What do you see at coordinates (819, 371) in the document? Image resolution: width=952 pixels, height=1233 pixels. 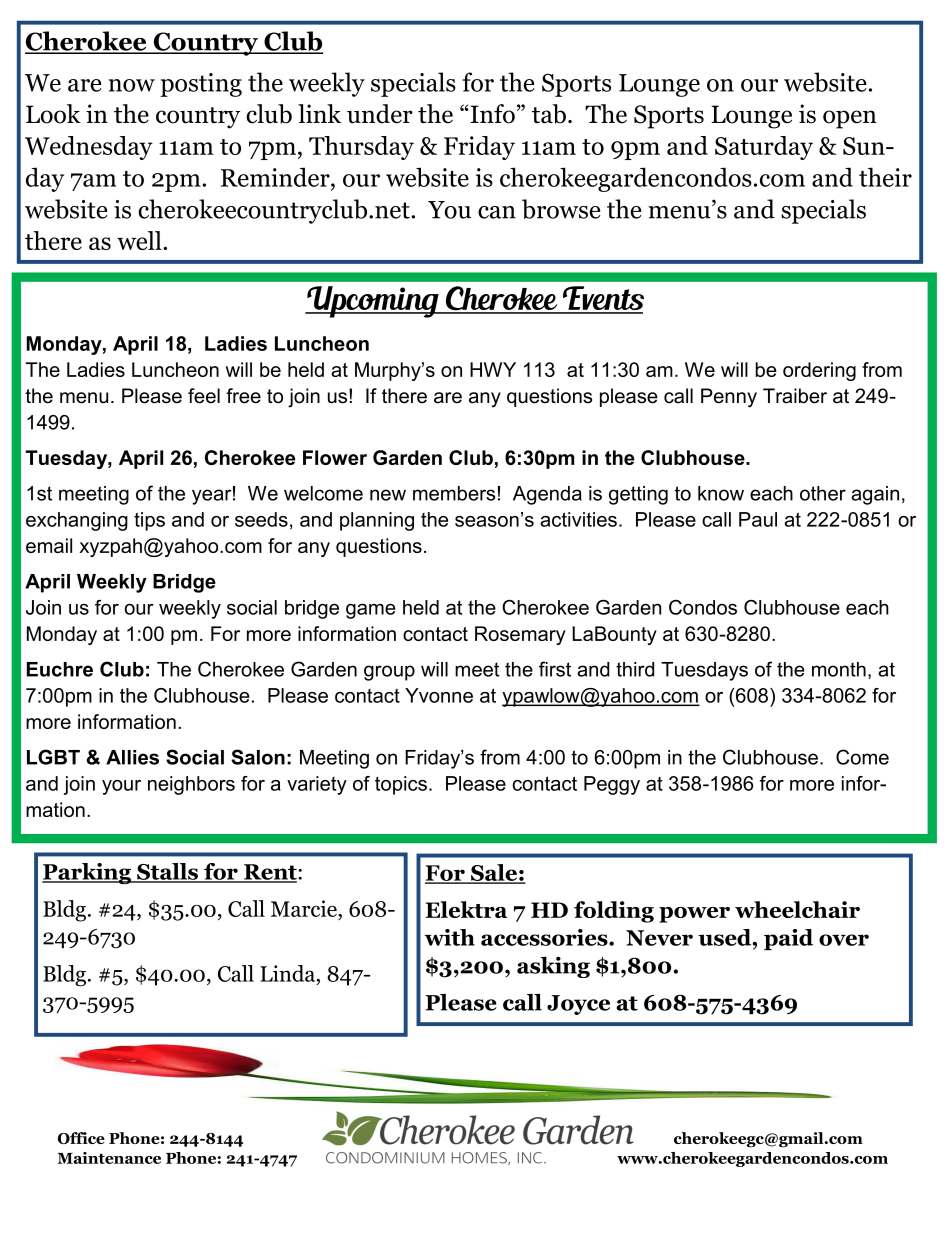 I see `ordering` at bounding box center [819, 371].
